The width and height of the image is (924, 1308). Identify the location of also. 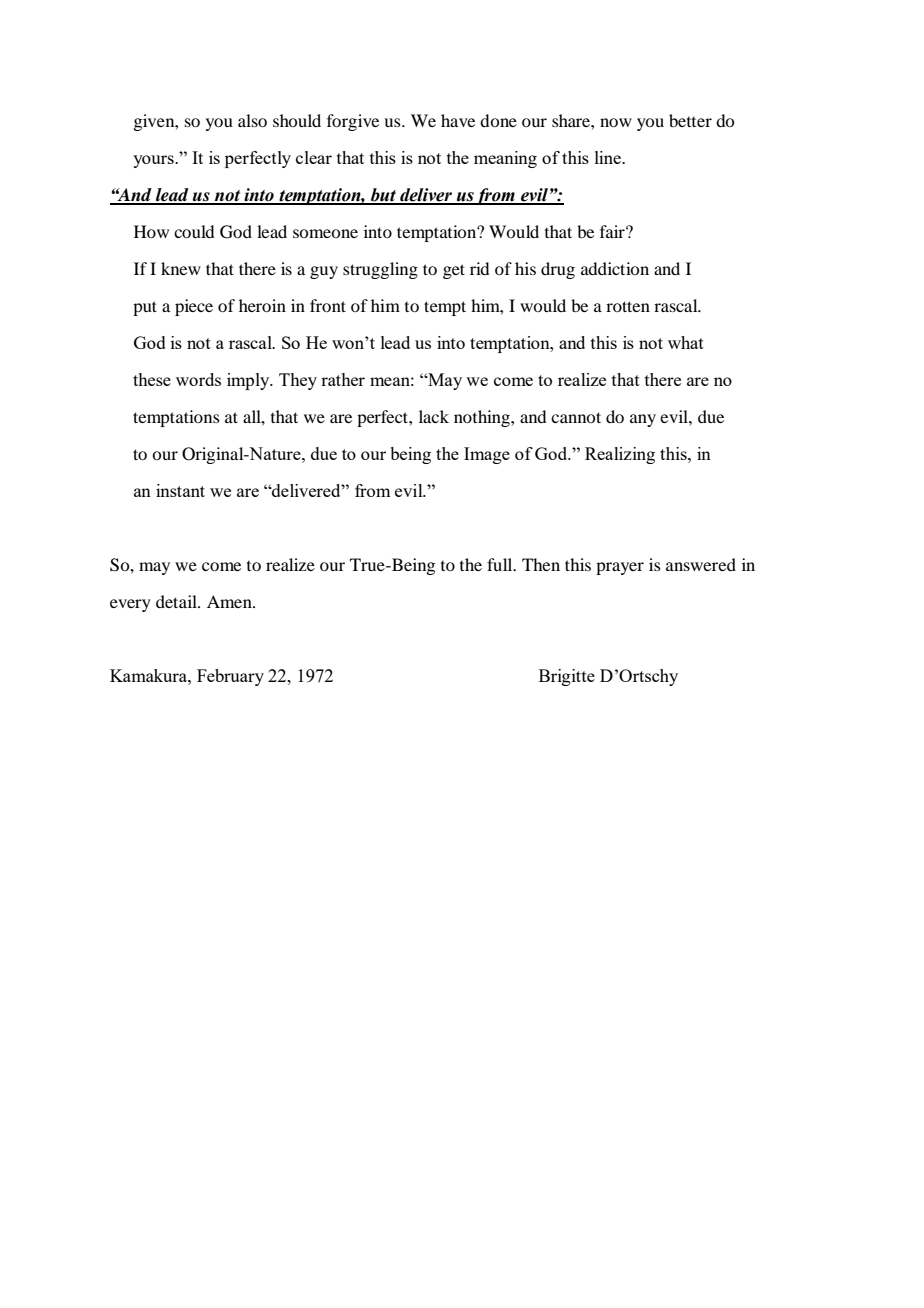
(252, 120).
